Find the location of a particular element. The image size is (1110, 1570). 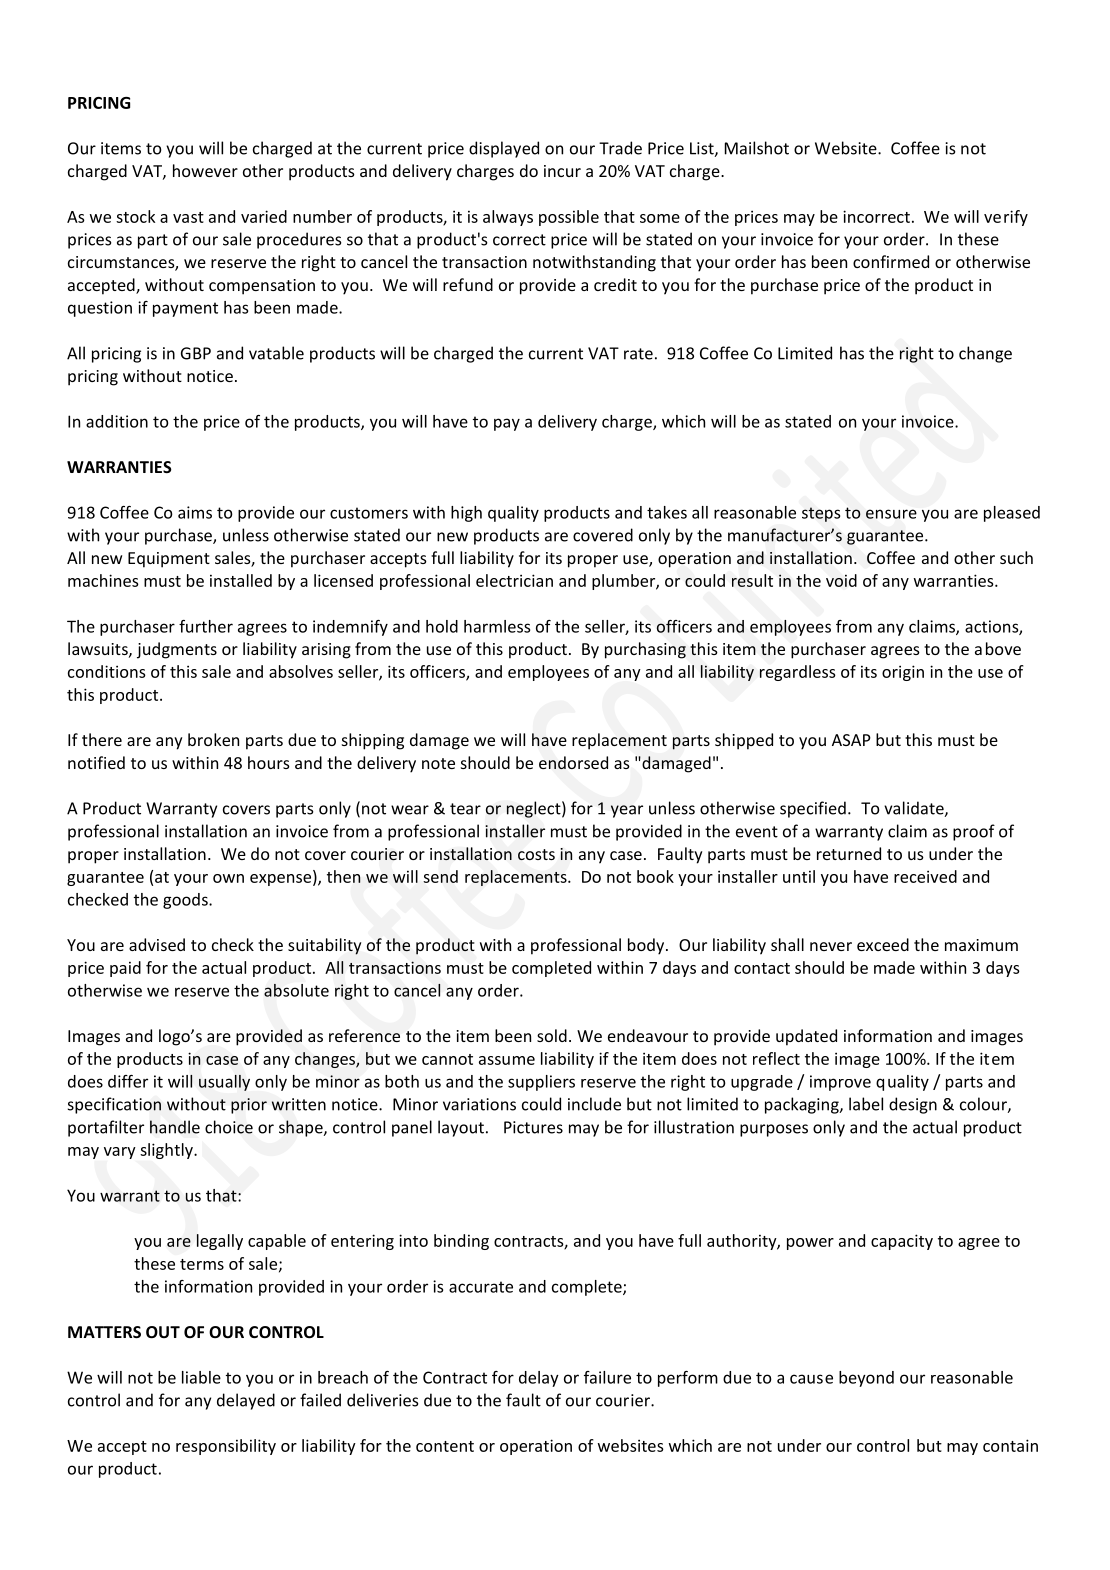

liable is located at coordinates (201, 1377).
